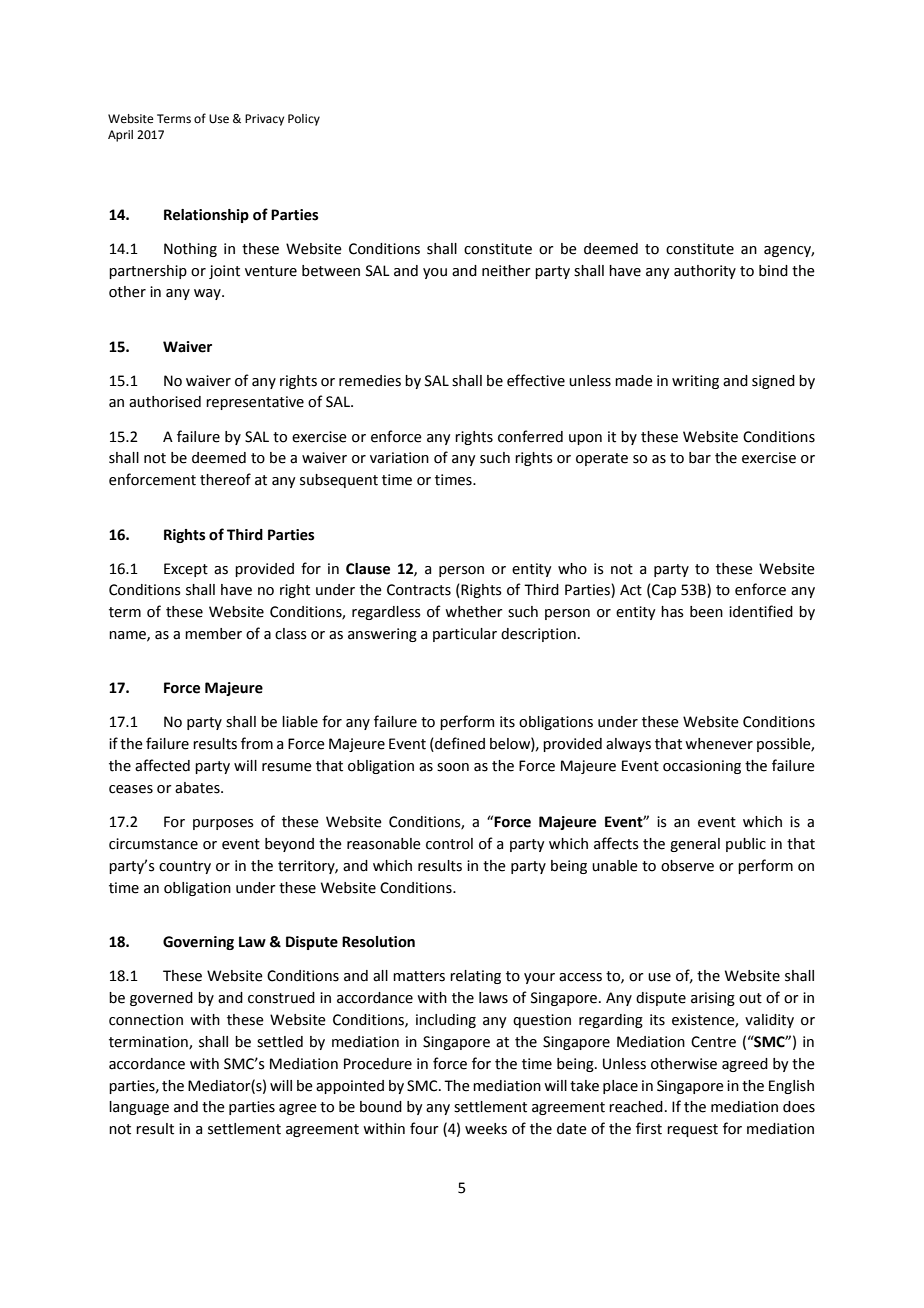 The image size is (924, 1308). What do you see at coordinates (213, 634) in the screenshot?
I see `member` at bounding box center [213, 634].
